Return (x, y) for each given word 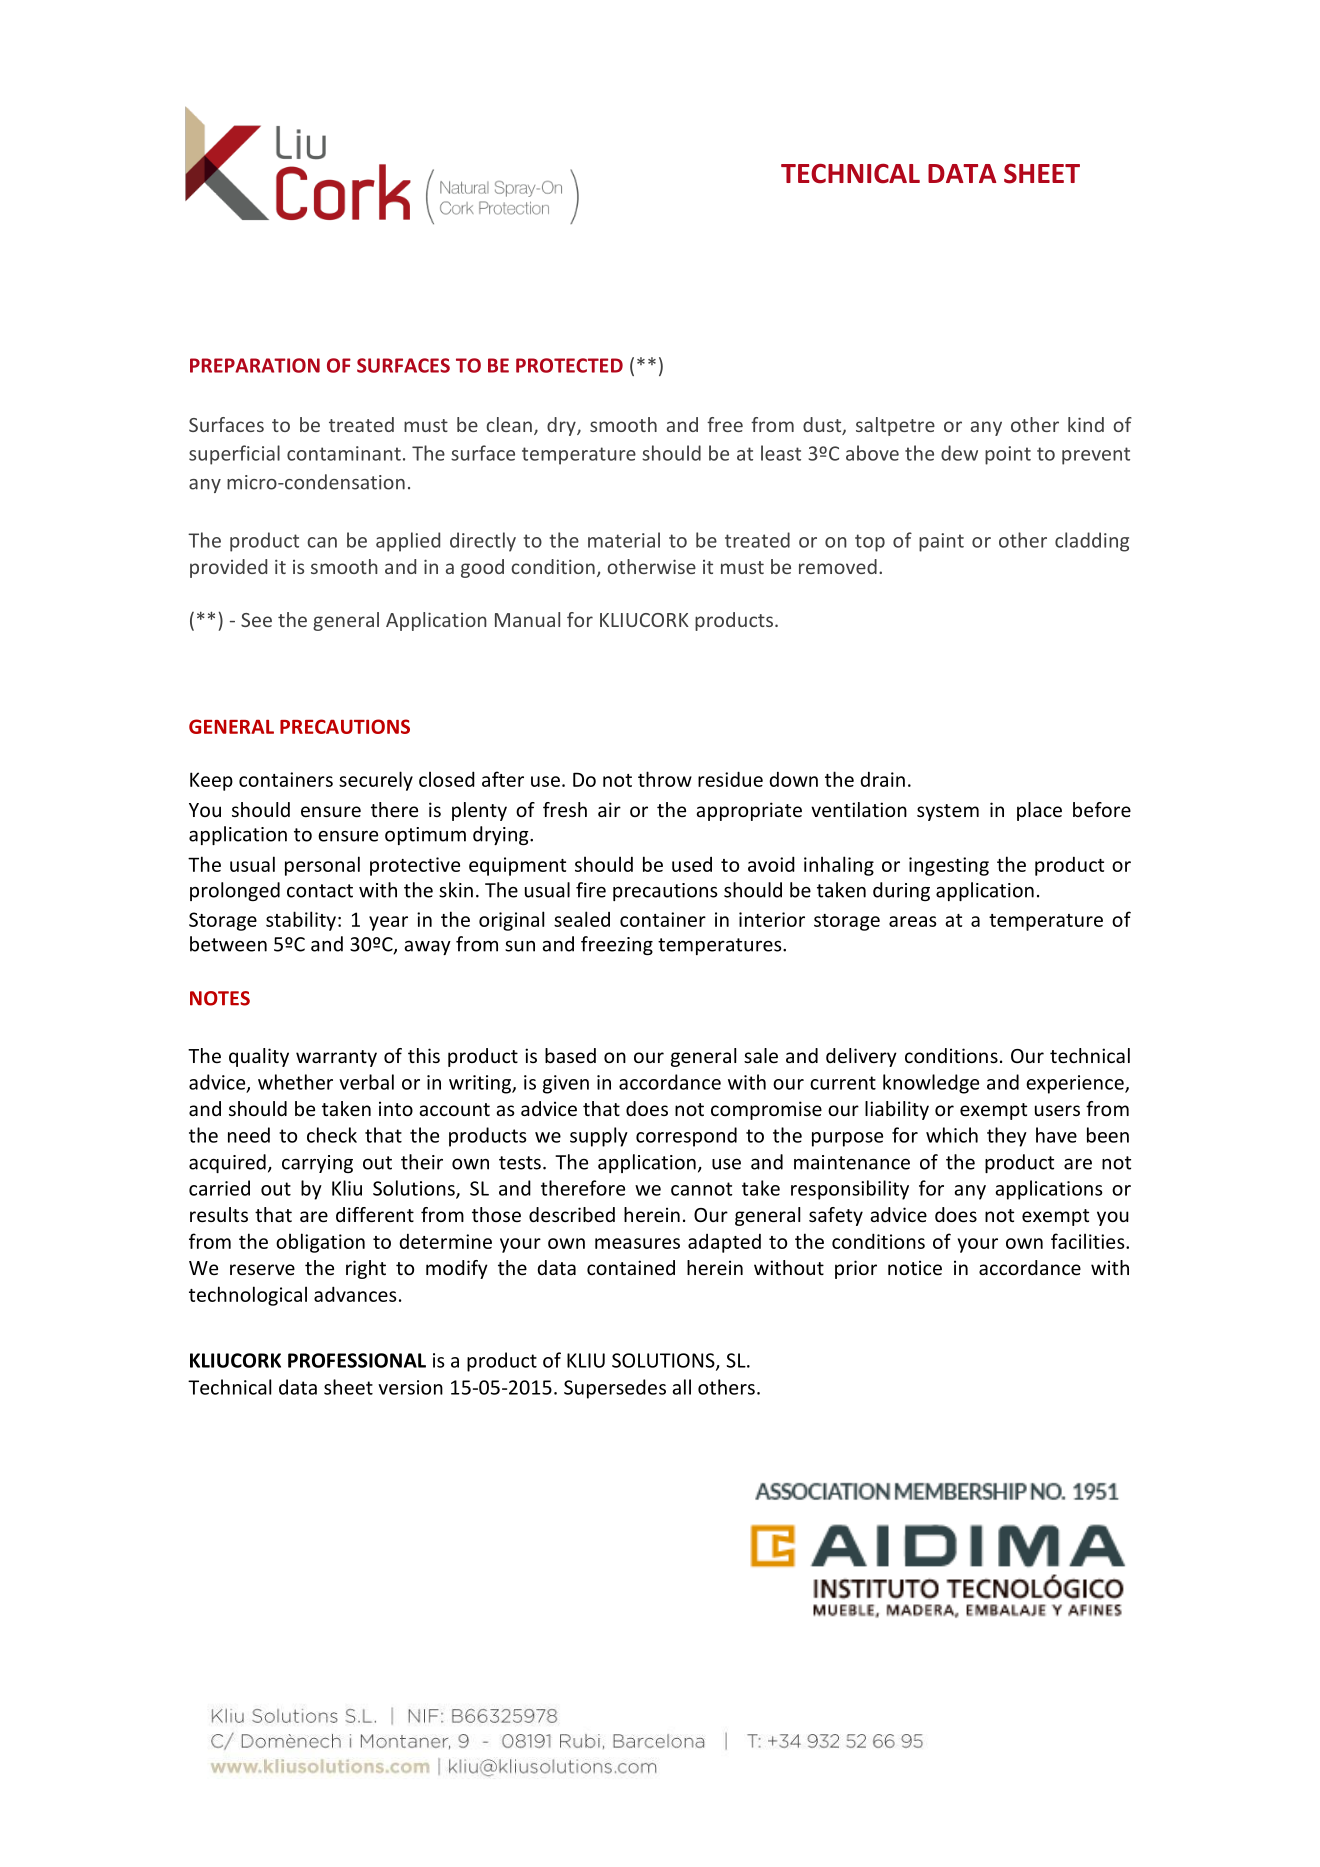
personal (322, 866)
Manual (527, 619)
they (1007, 1137)
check (332, 1135)
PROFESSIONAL (357, 1360)
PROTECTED (569, 365)
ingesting (949, 866)
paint (941, 542)
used (692, 864)
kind (1086, 424)
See (256, 620)
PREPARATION (255, 365)
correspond (686, 1137)
